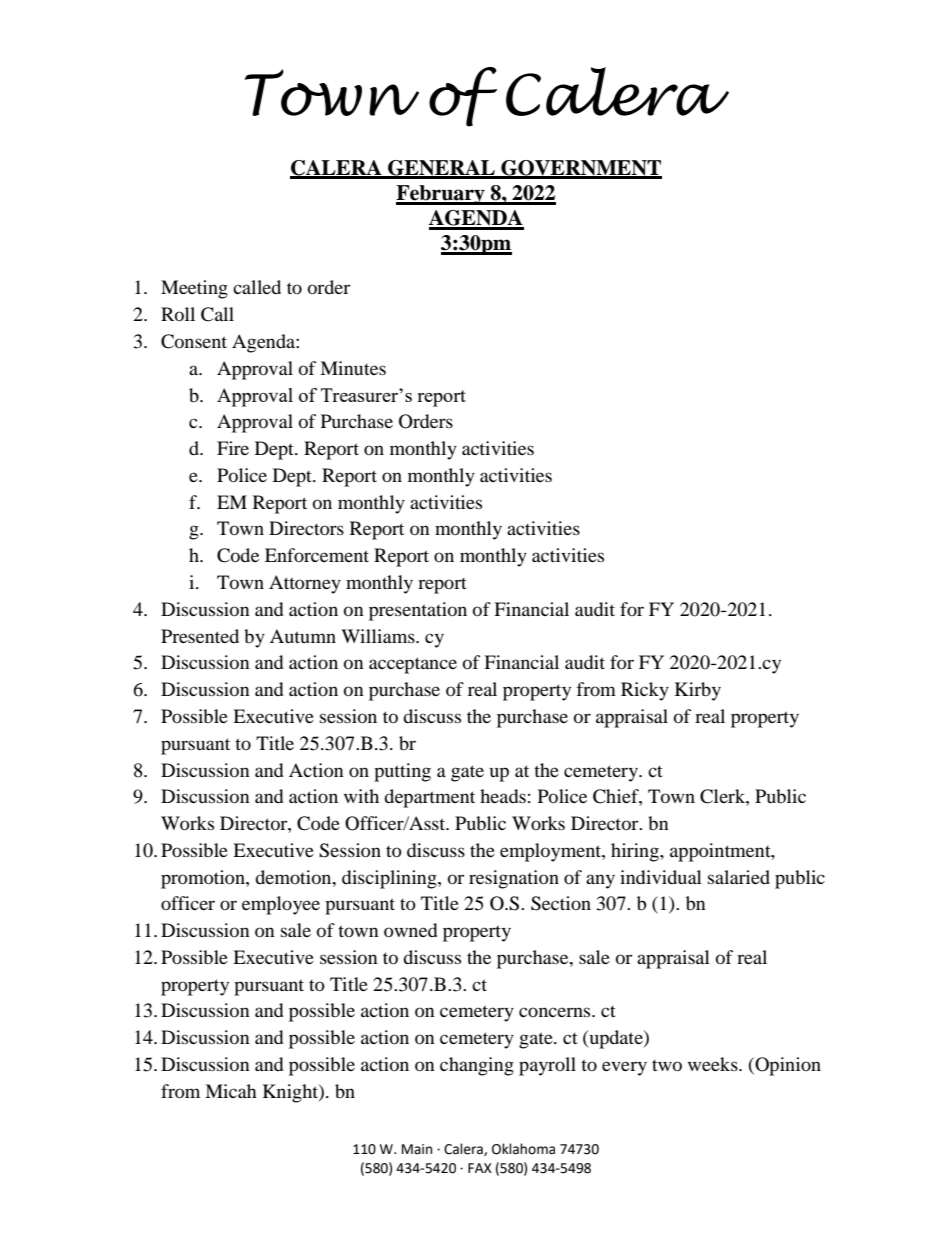 Image resolution: width=952 pixels, height=1233 pixels. Describe the element at coordinates (294, 877) in the image. I see `demotion` at that location.
